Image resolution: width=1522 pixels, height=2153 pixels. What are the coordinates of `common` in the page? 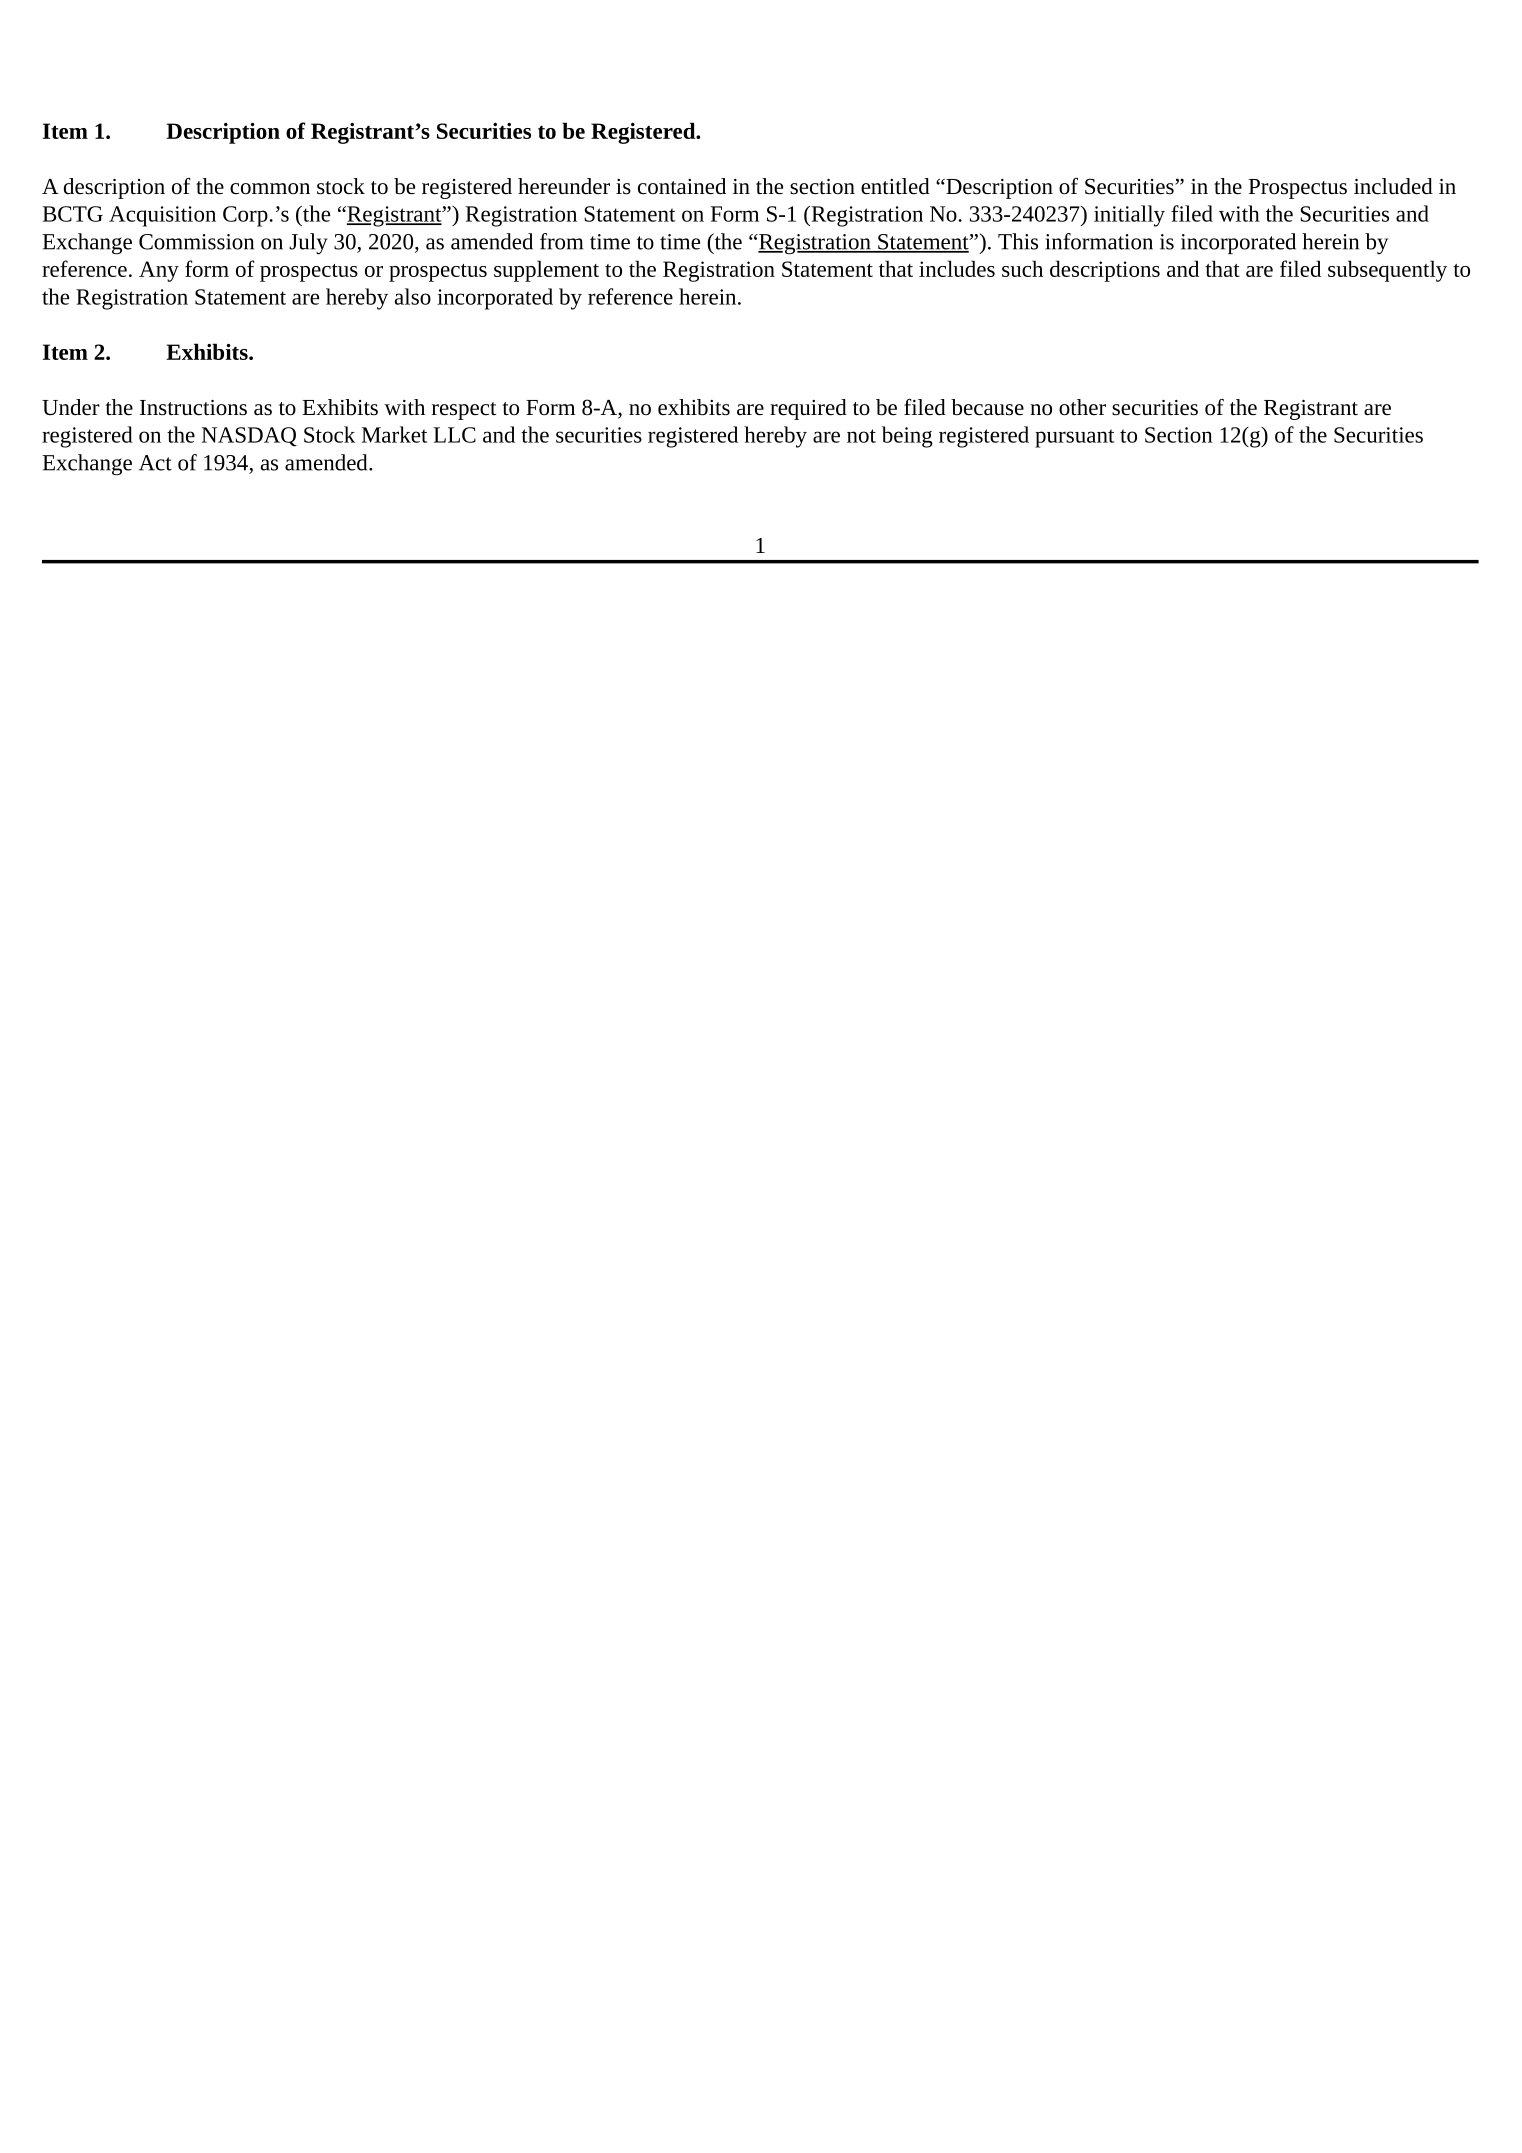 It's located at (270, 189).
